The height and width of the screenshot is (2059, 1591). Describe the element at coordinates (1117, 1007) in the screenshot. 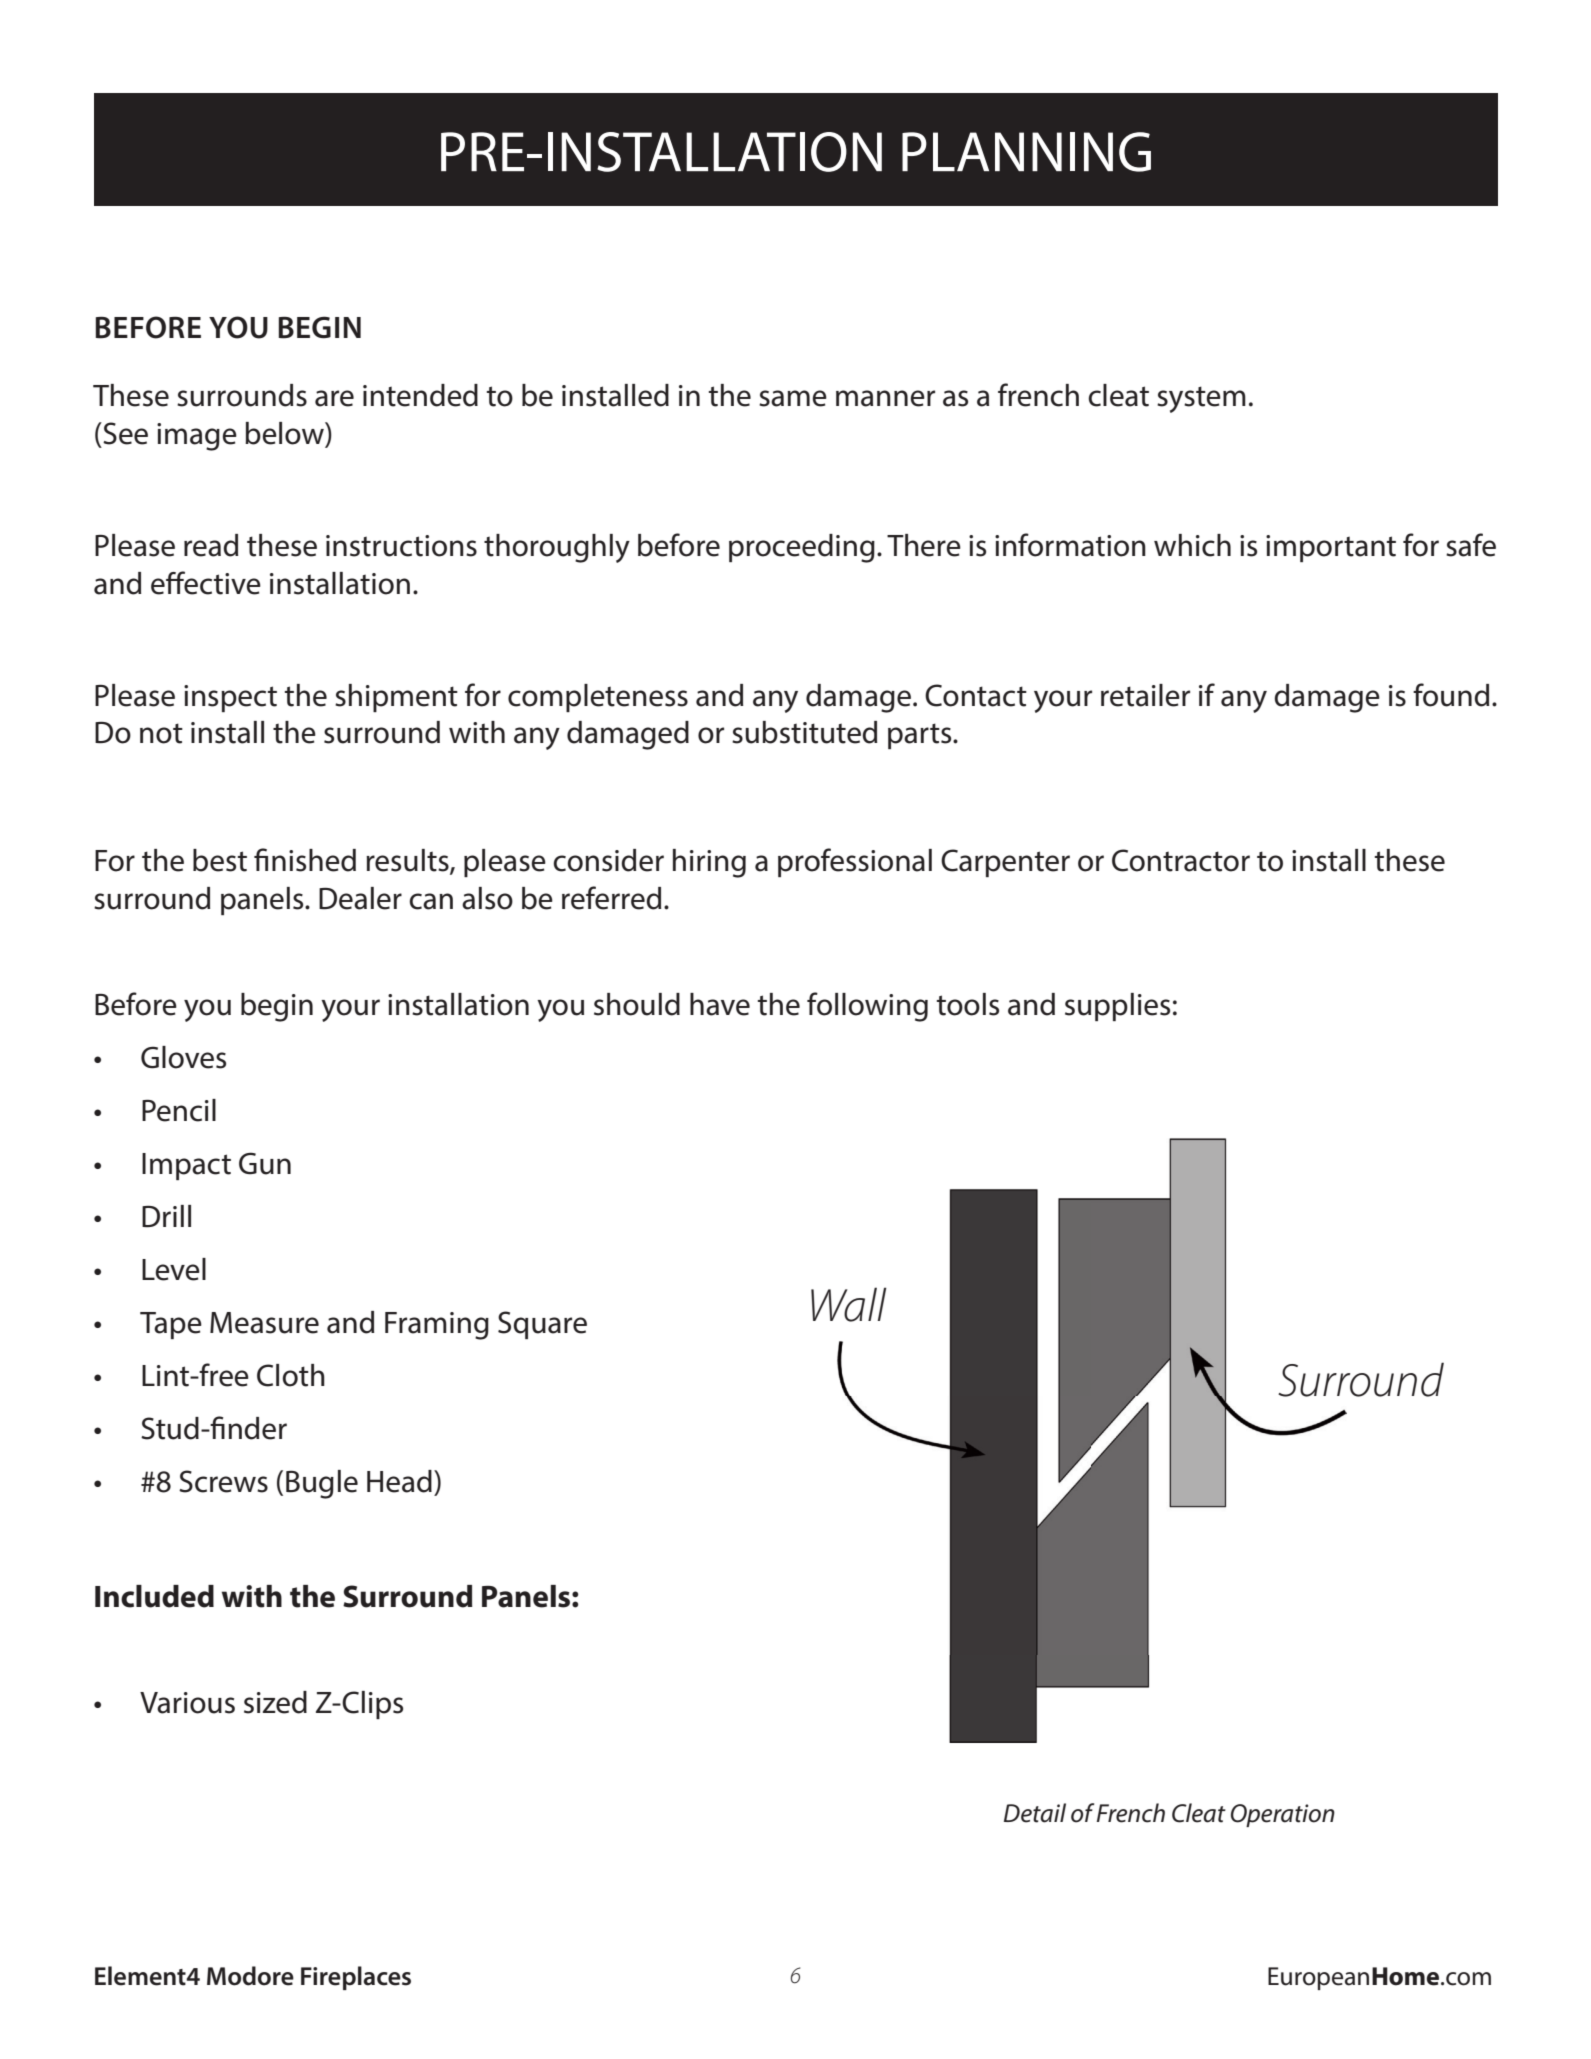

I see `supplies` at that location.
